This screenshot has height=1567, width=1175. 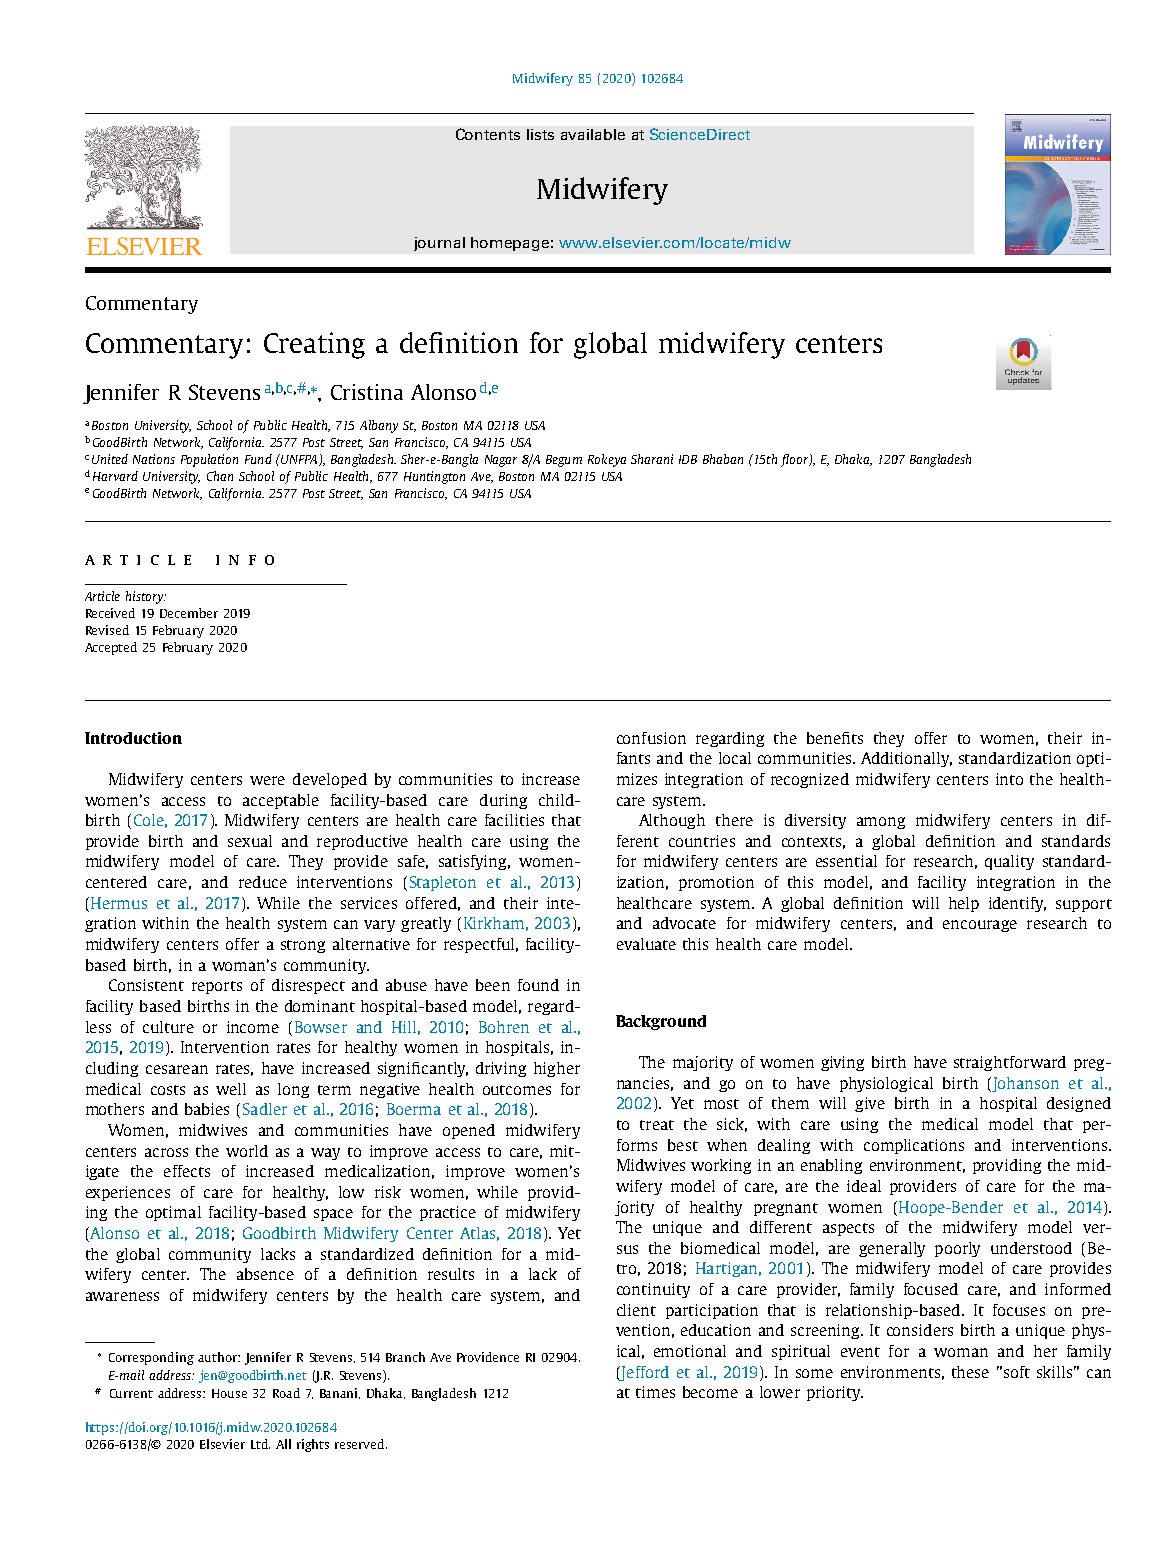 I want to click on these, so click(x=970, y=1372).
